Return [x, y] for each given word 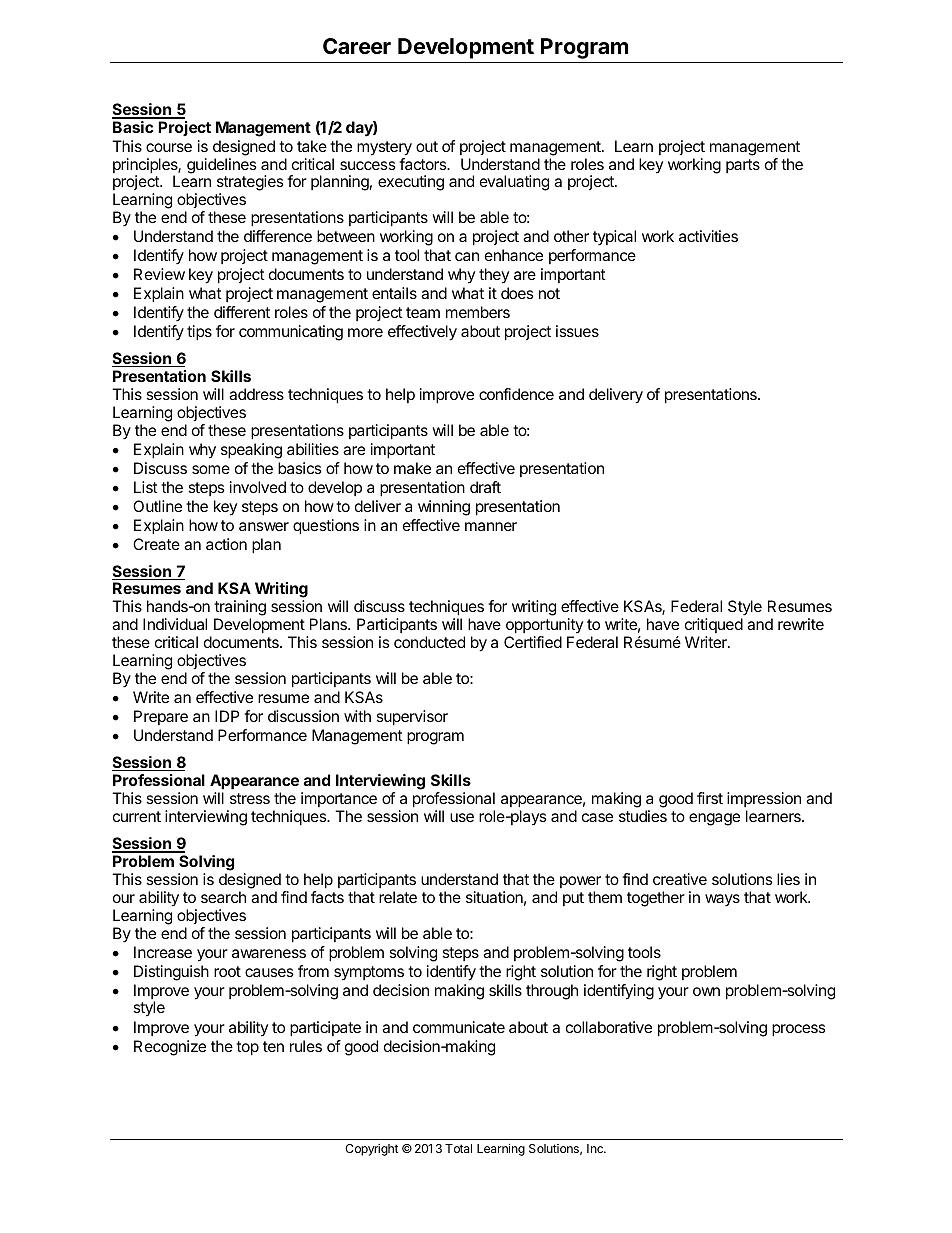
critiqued [714, 627]
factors [424, 164]
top [247, 1048]
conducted [429, 642]
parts [743, 166]
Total [458, 1148]
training [240, 609]
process [799, 1030]
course [169, 147]
